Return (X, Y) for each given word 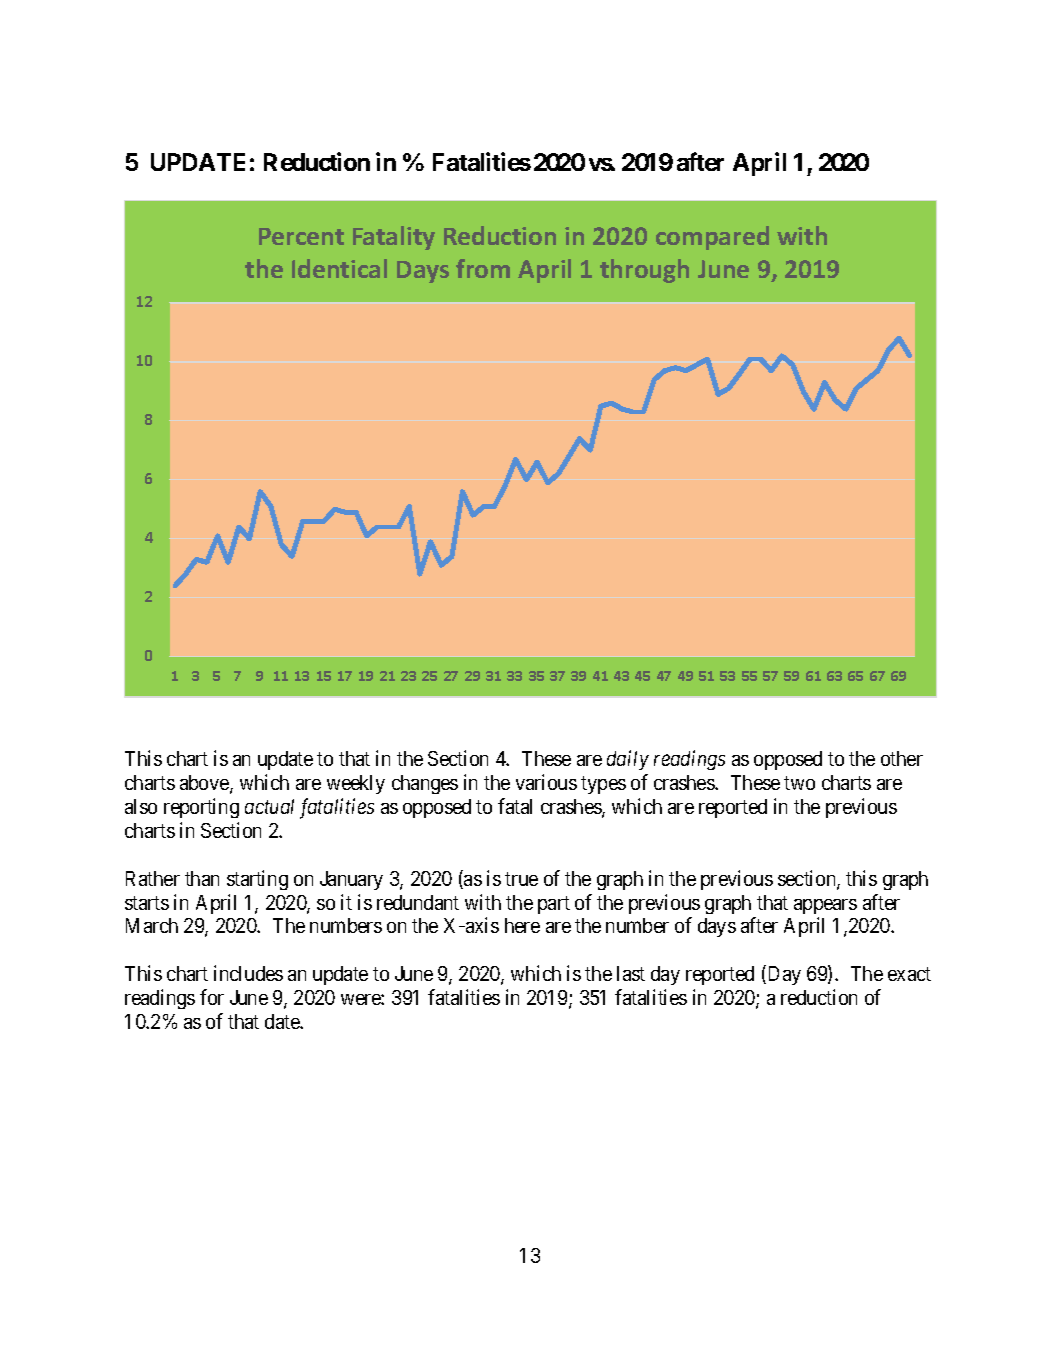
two (799, 783)
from (483, 268)
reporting (201, 808)
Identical (339, 268)
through (644, 271)
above (205, 784)
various (546, 782)
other (902, 758)
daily (628, 760)
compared (712, 238)
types (603, 785)
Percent (301, 236)
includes (248, 973)
